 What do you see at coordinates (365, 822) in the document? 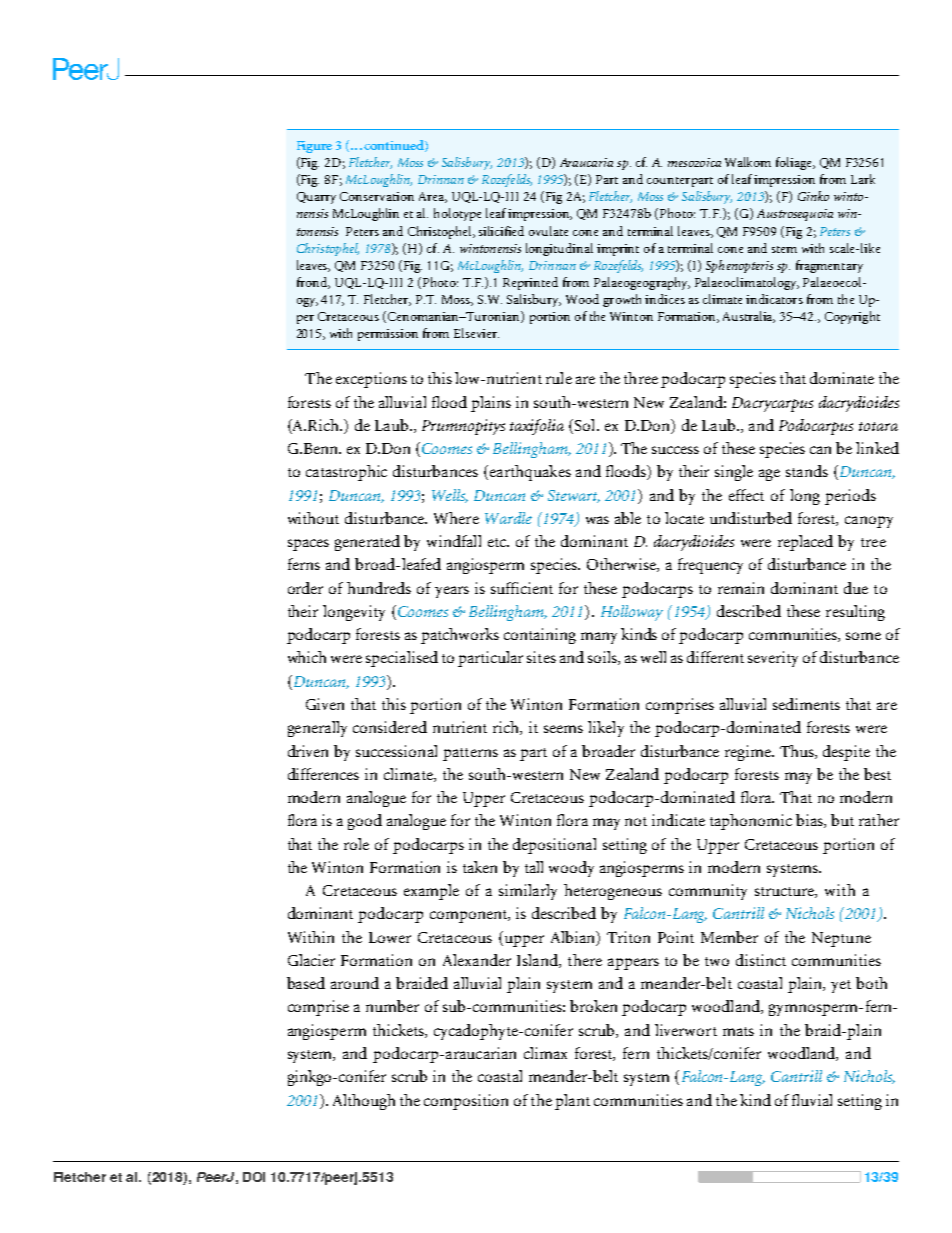
I see `good` at bounding box center [365, 822].
